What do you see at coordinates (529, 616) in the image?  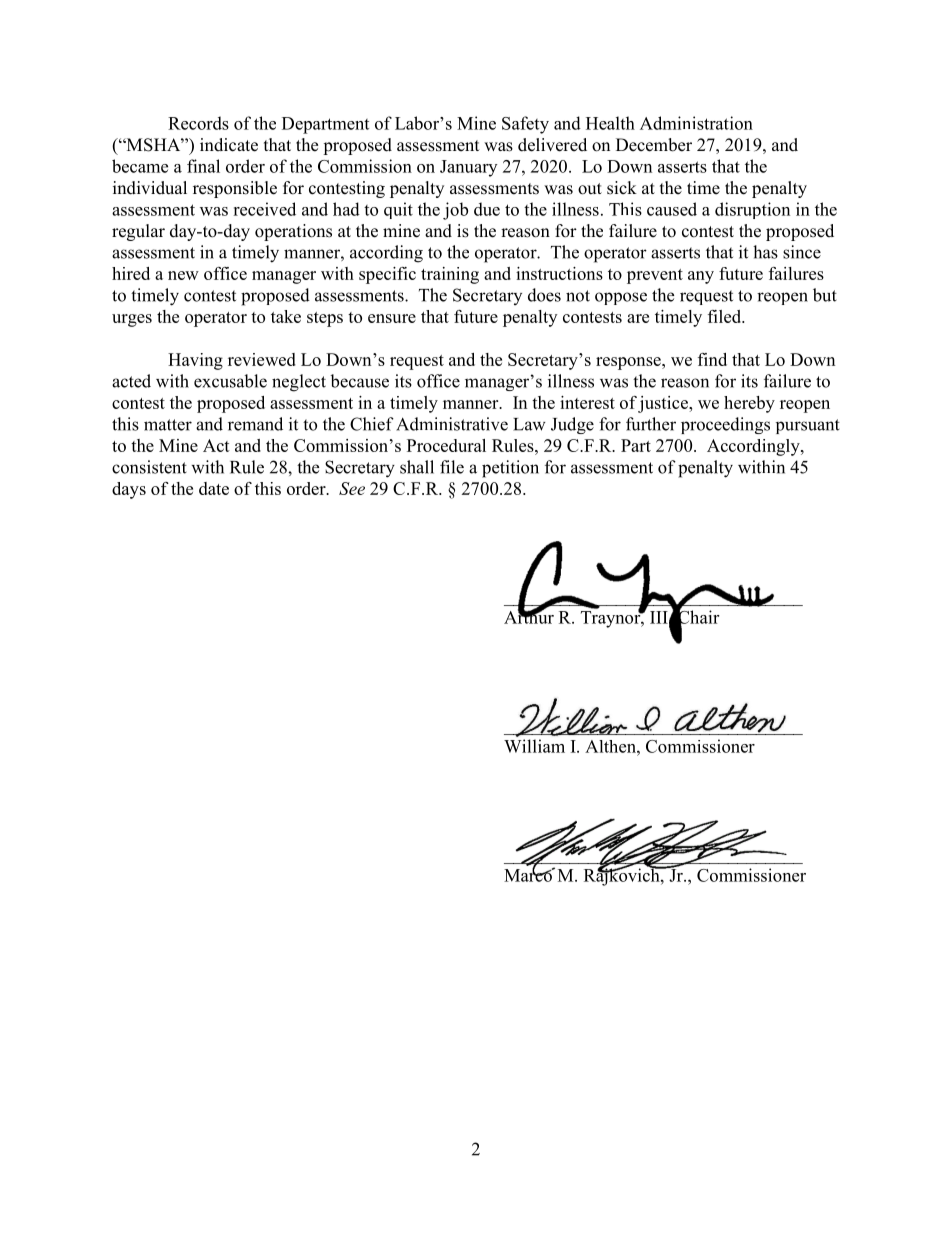 I see `Arthur` at bounding box center [529, 616].
